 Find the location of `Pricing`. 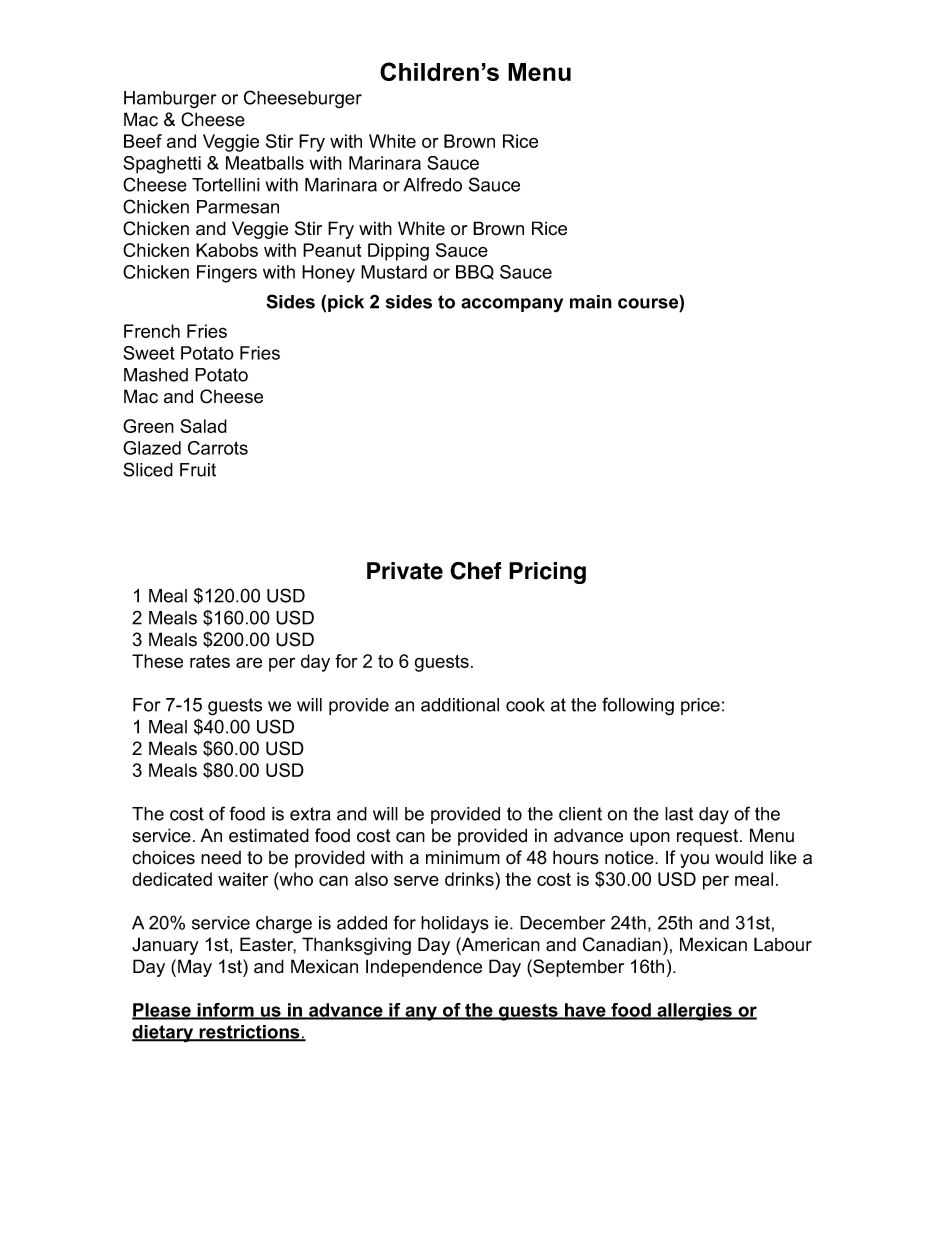

Pricing is located at coordinates (547, 573).
